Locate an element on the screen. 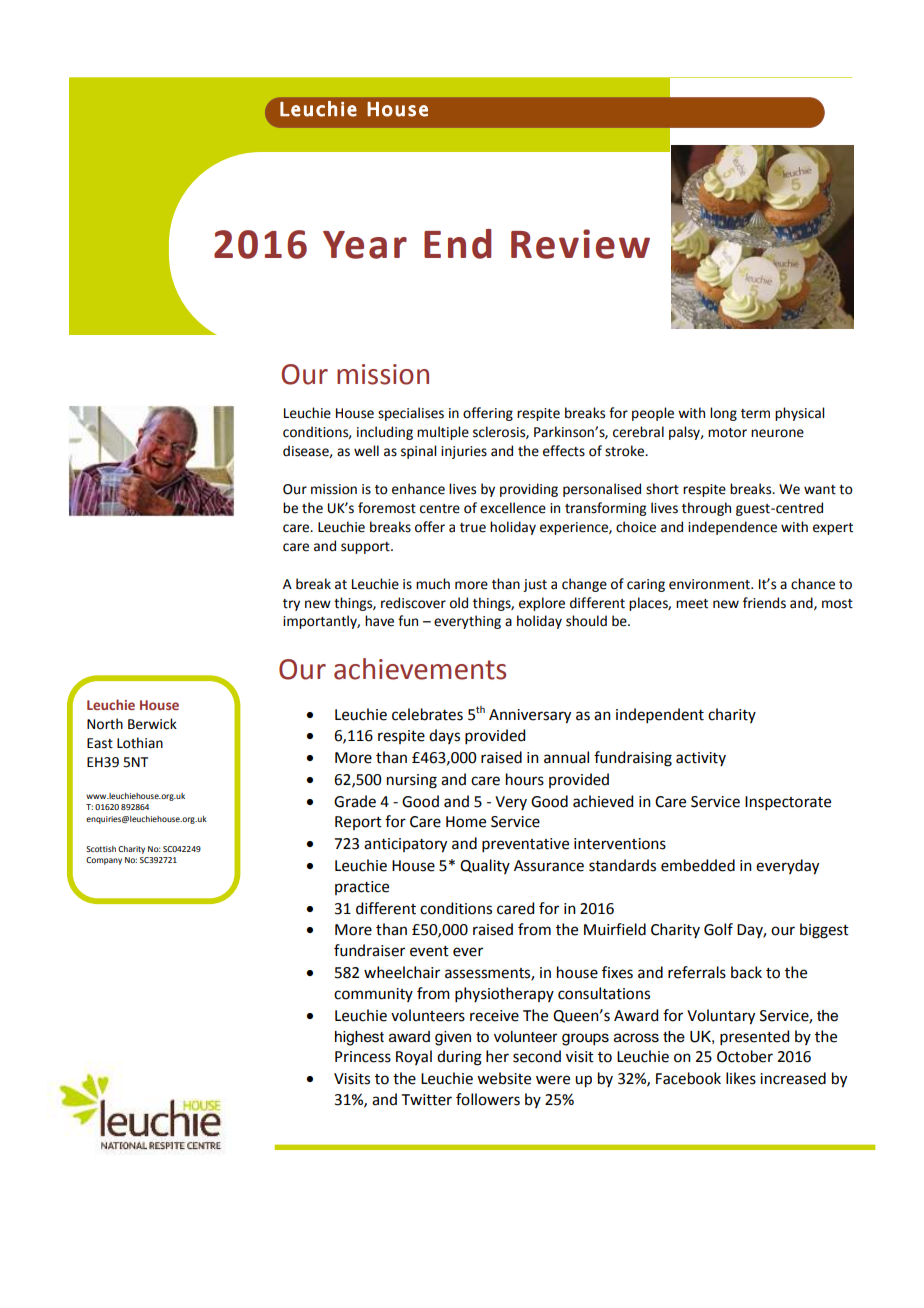 The width and height of the screenshot is (924, 1308). Review is located at coordinates (580, 244).
